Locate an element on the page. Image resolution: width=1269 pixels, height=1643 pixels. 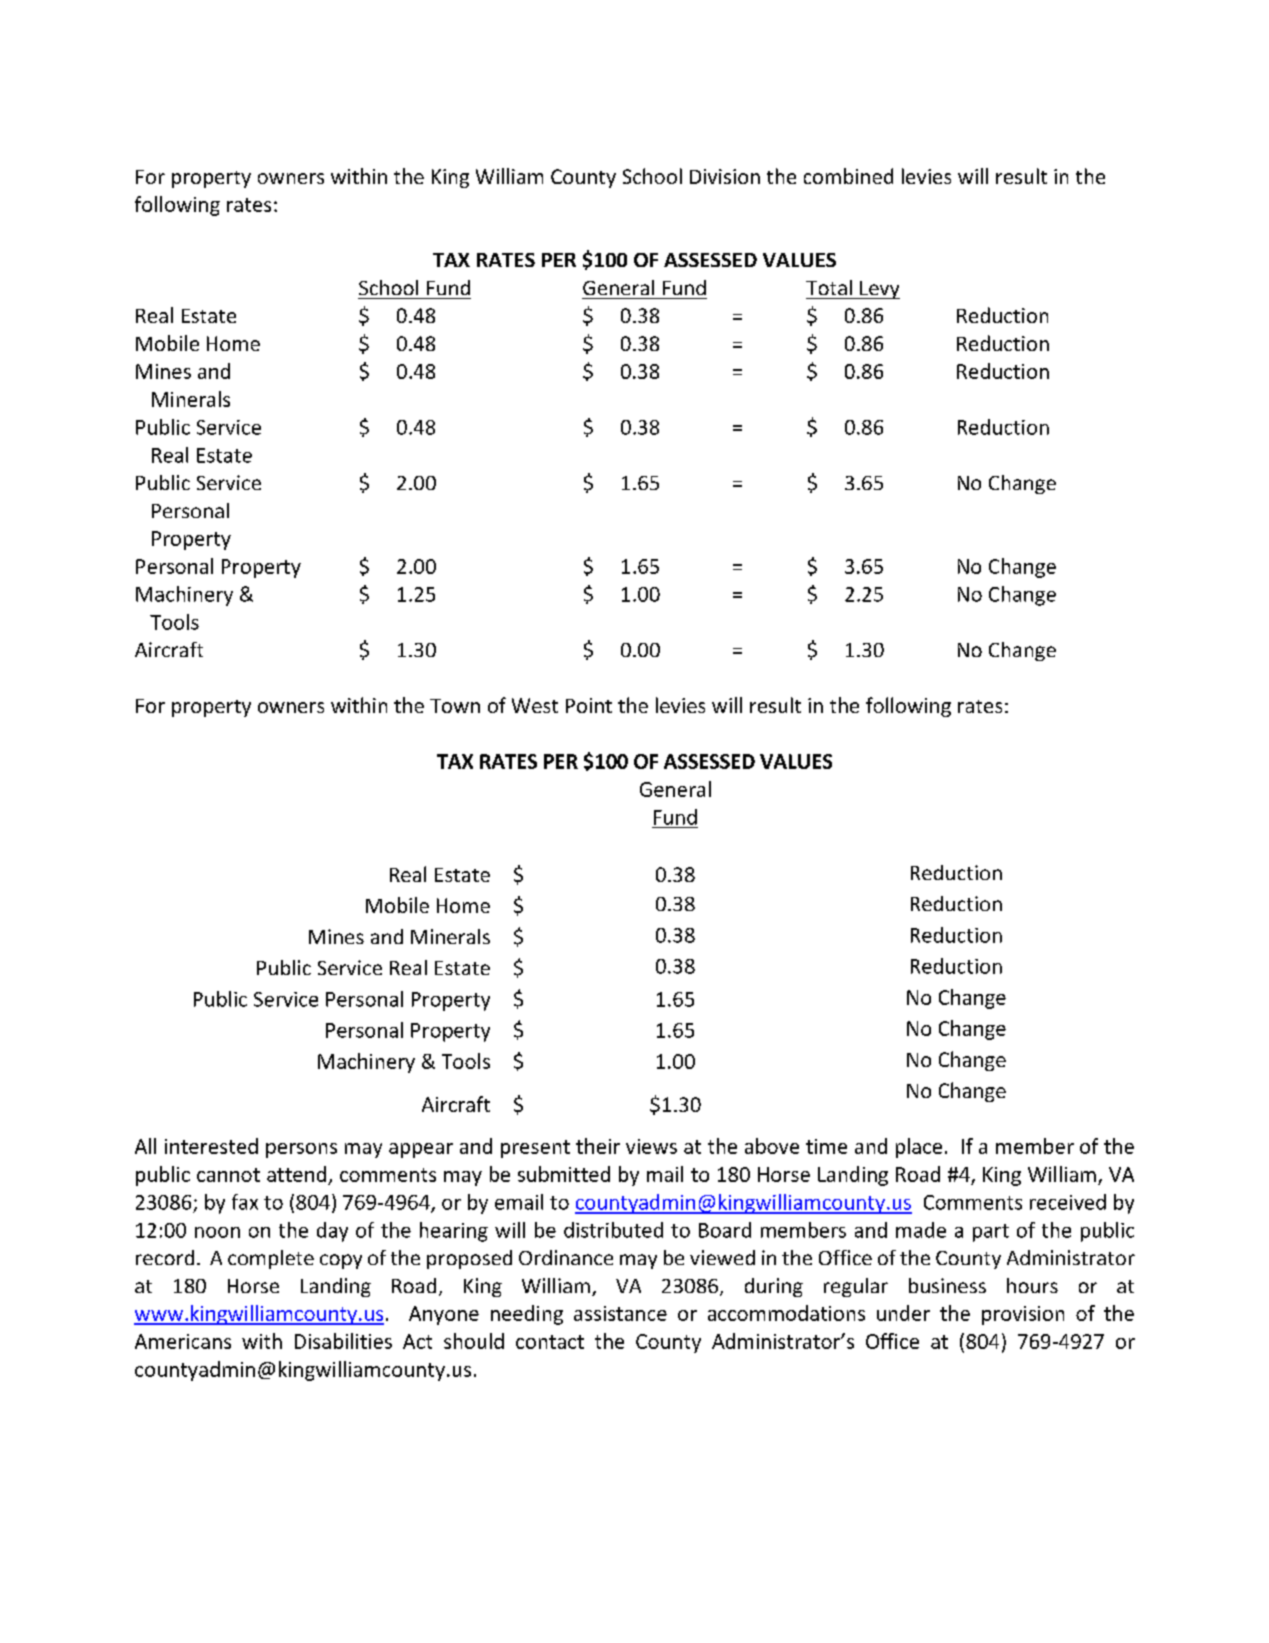
Levy is located at coordinates (879, 290).
